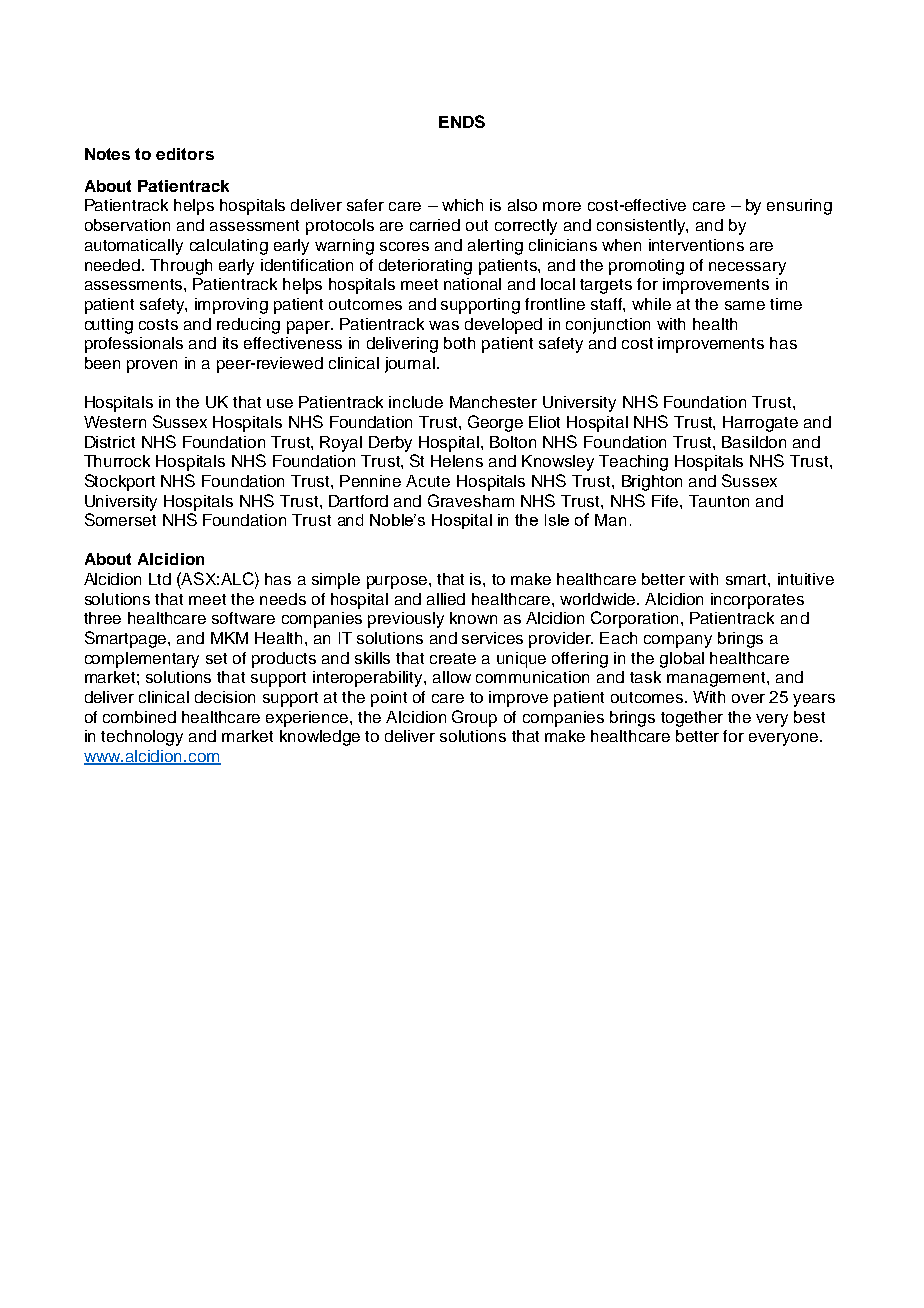  Describe the element at coordinates (185, 154) in the image. I see `editors` at that location.
